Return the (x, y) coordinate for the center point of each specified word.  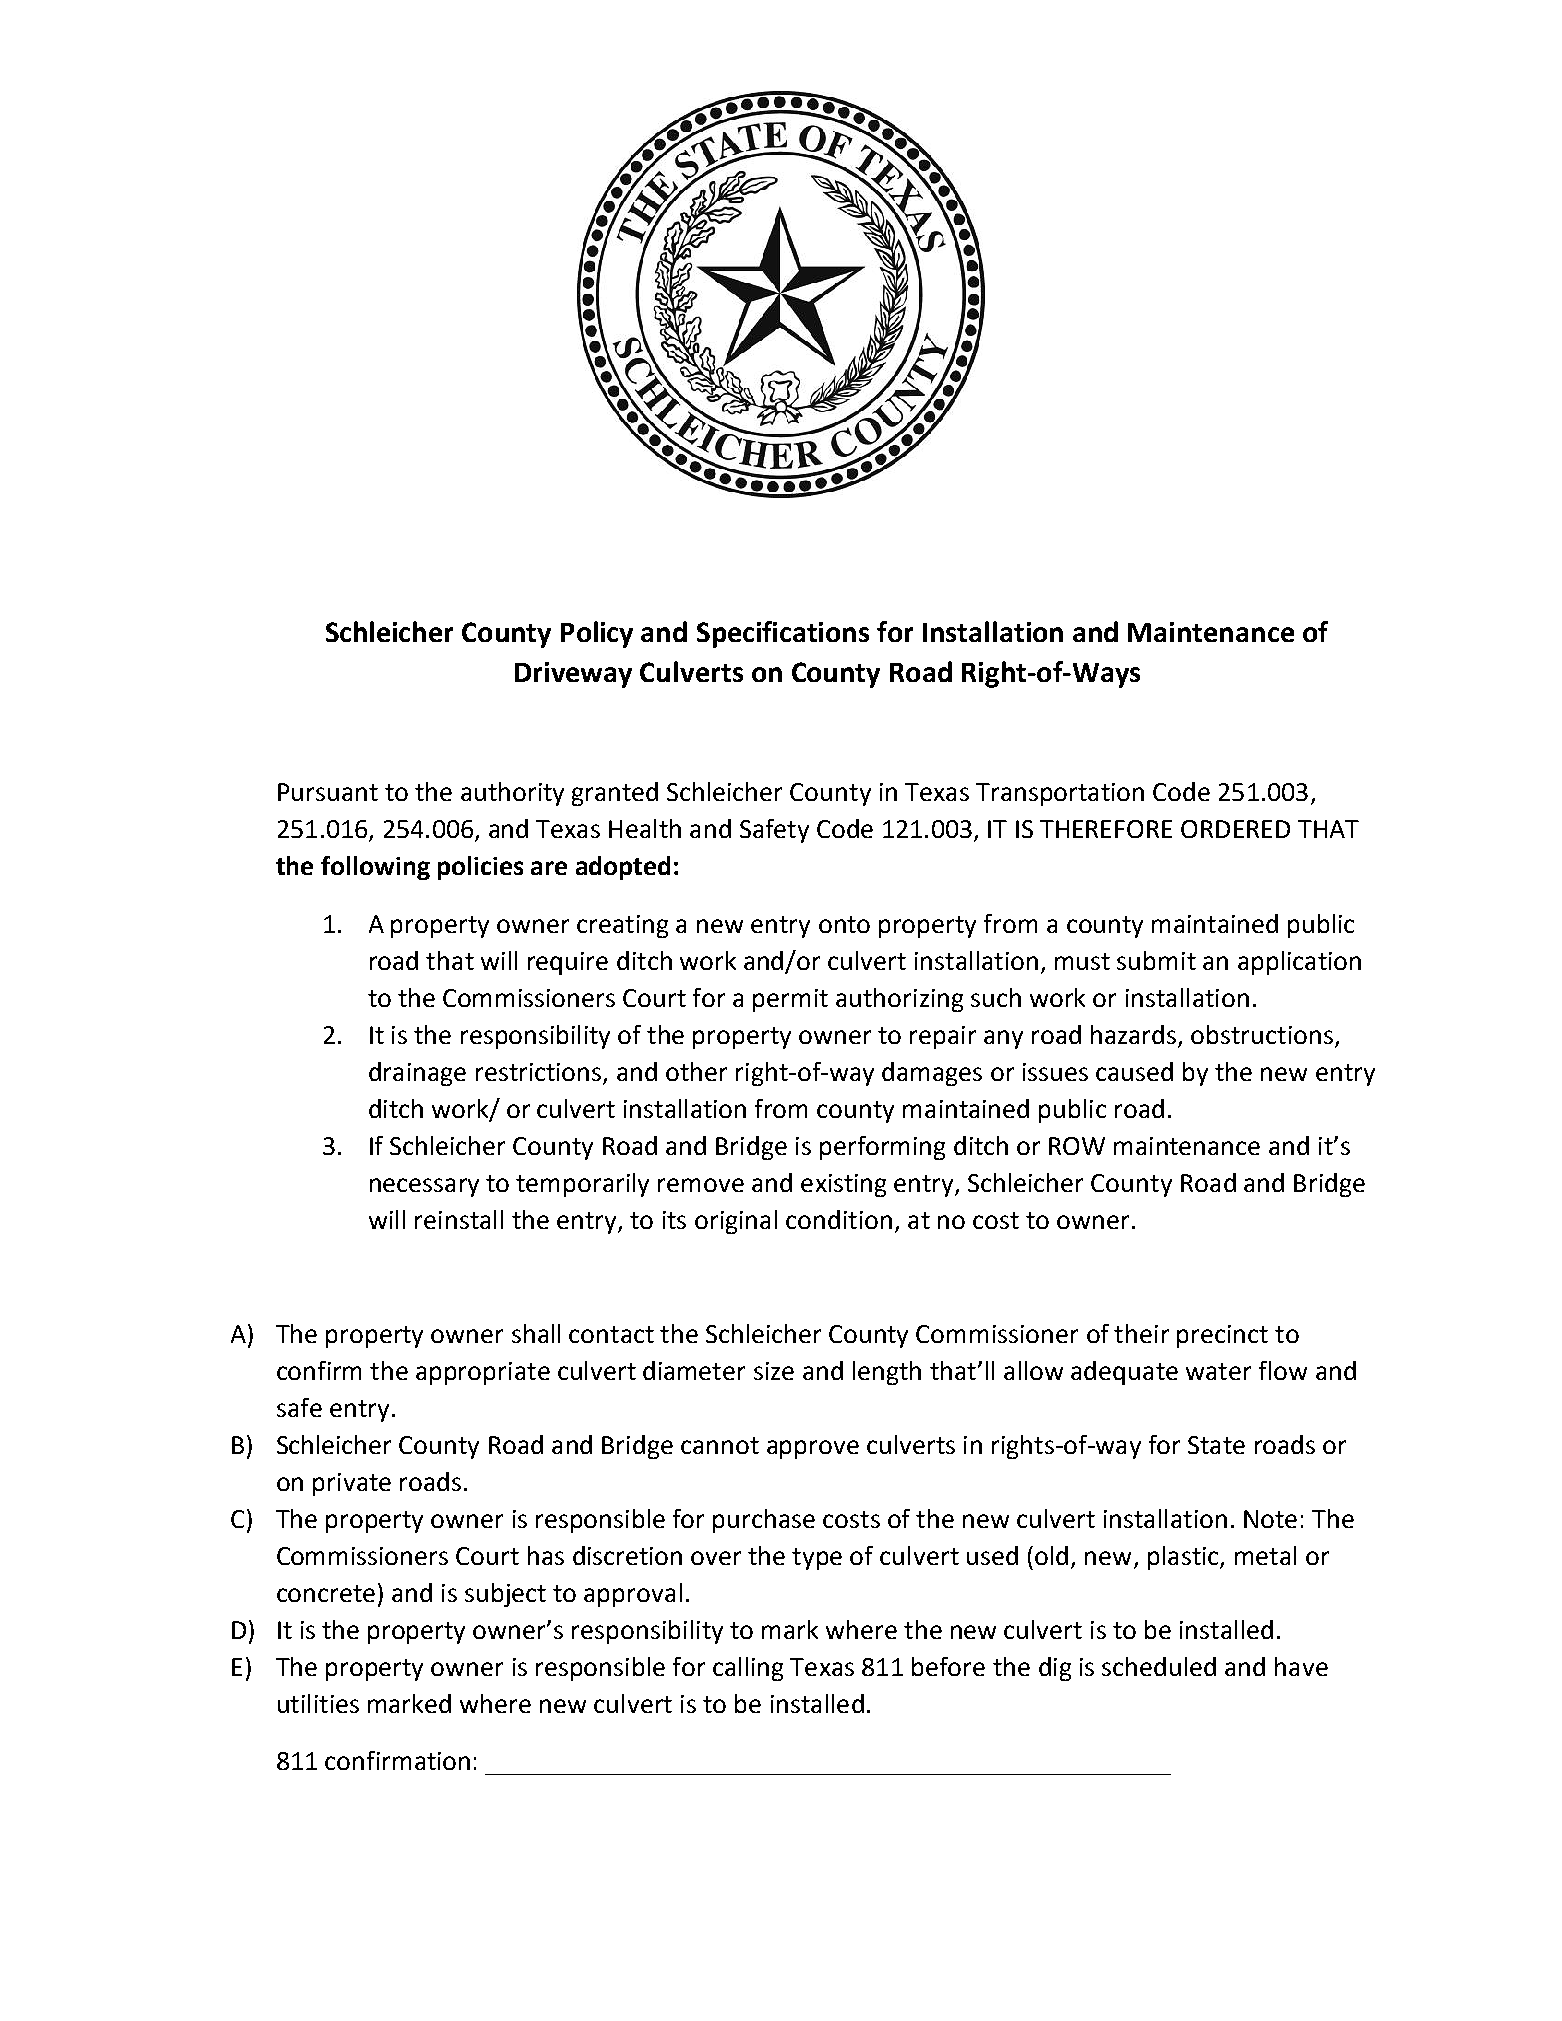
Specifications (783, 634)
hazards (1133, 1034)
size (774, 1371)
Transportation (1060, 794)
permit (790, 1000)
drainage (417, 1074)
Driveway (573, 675)
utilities (318, 1703)
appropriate (483, 1373)
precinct (1222, 1336)
